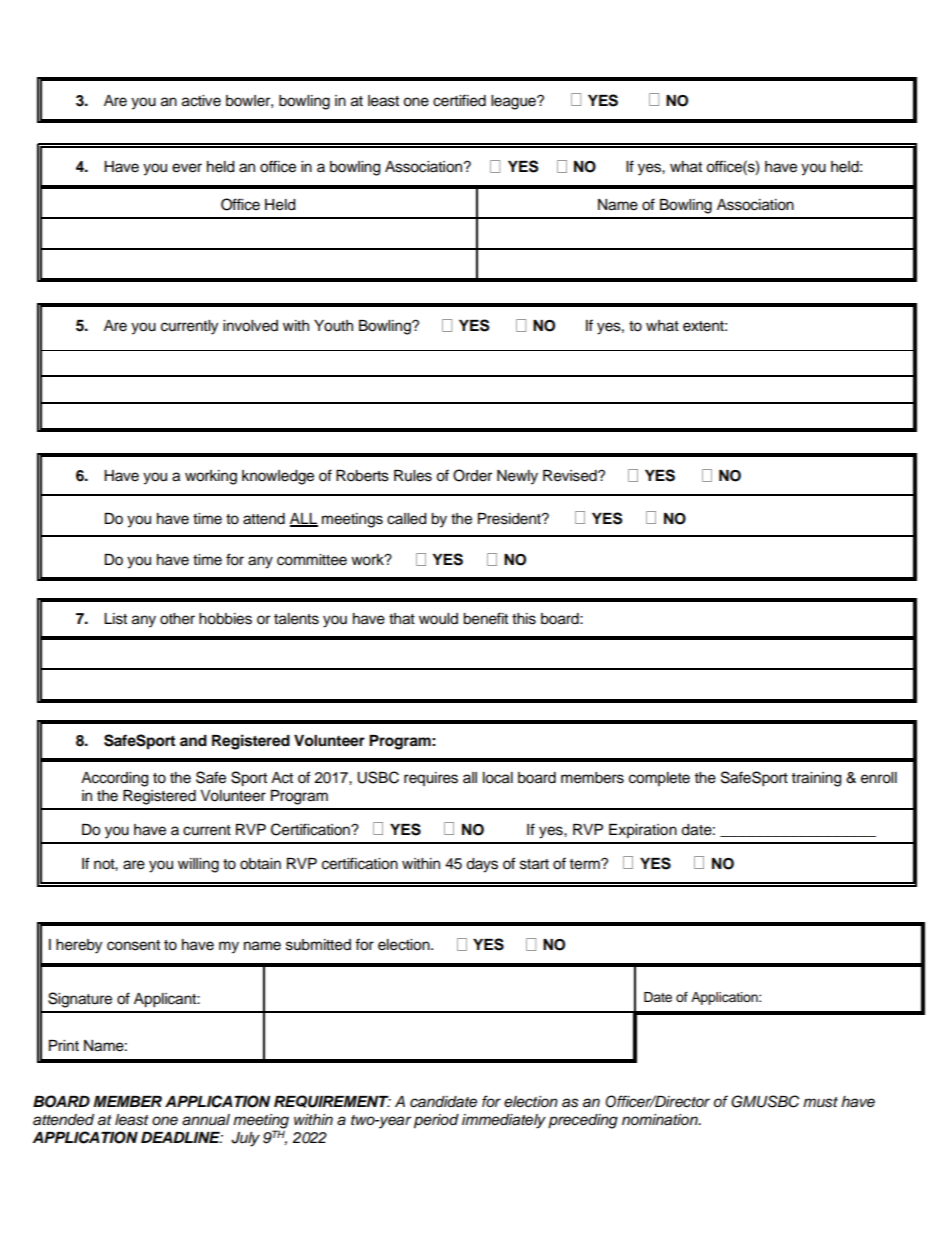 This image has width=952, height=1233. What do you see at coordinates (816, 779) in the image?
I see `training` at bounding box center [816, 779].
